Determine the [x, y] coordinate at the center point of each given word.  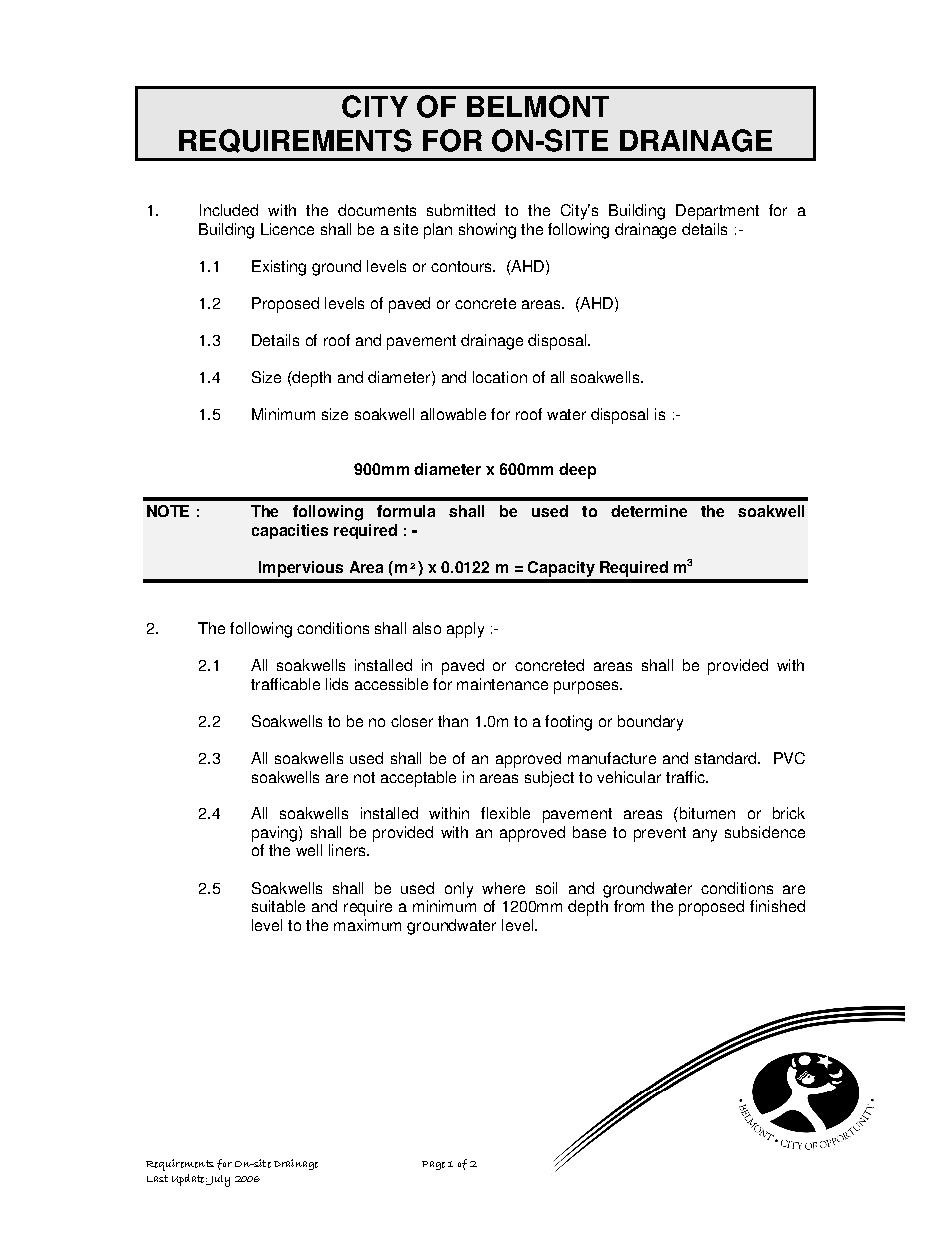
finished [777, 906]
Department [717, 212]
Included [229, 210]
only [459, 890]
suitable [278, 906]
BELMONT [538, 106]
